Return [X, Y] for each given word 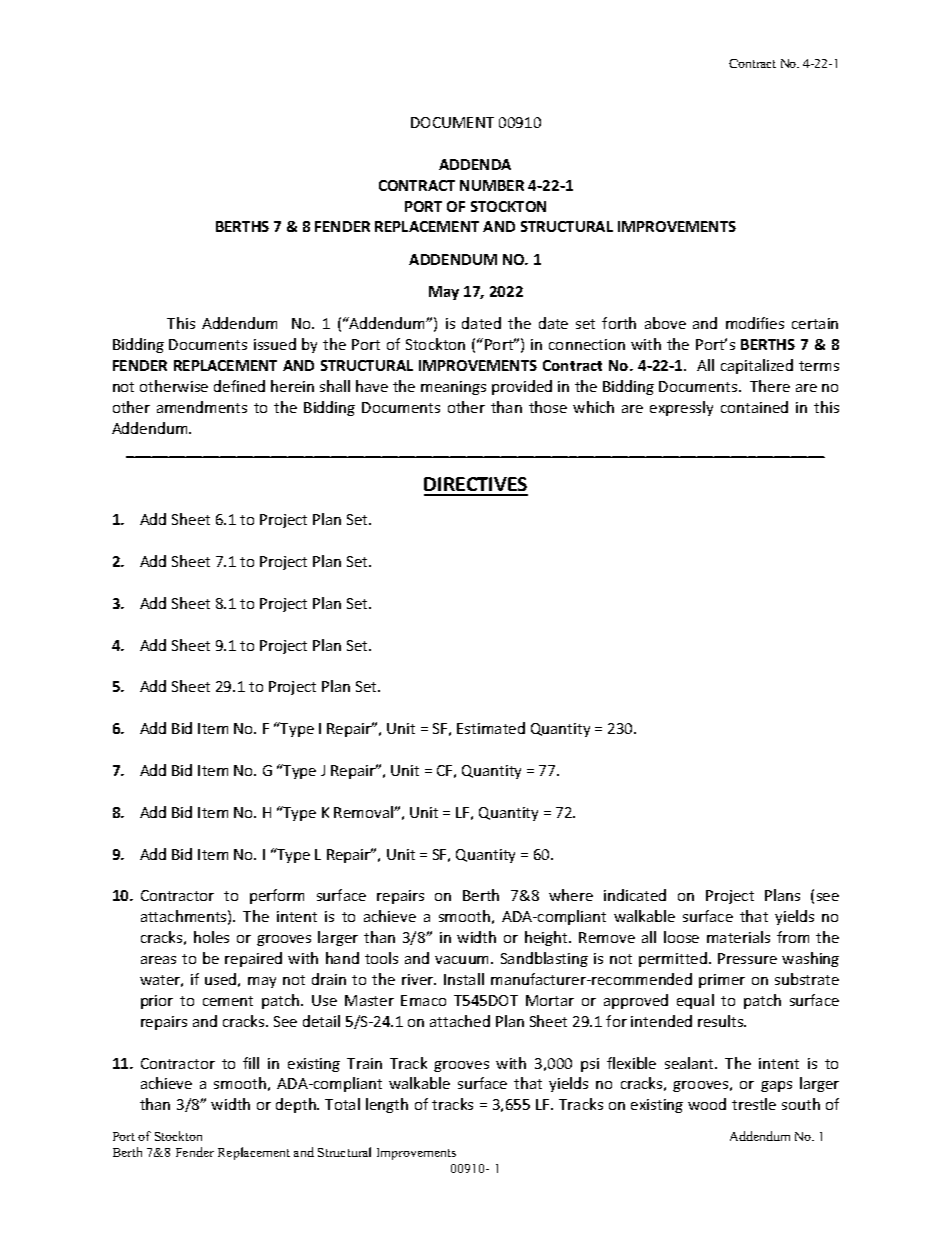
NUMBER [492, 185]
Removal [364, 812]
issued [275, 344]
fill [251, 1063]
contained [754, 407]
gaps [776, 1086]
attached [460, 1021]
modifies [755, 323]
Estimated [491, 728]
